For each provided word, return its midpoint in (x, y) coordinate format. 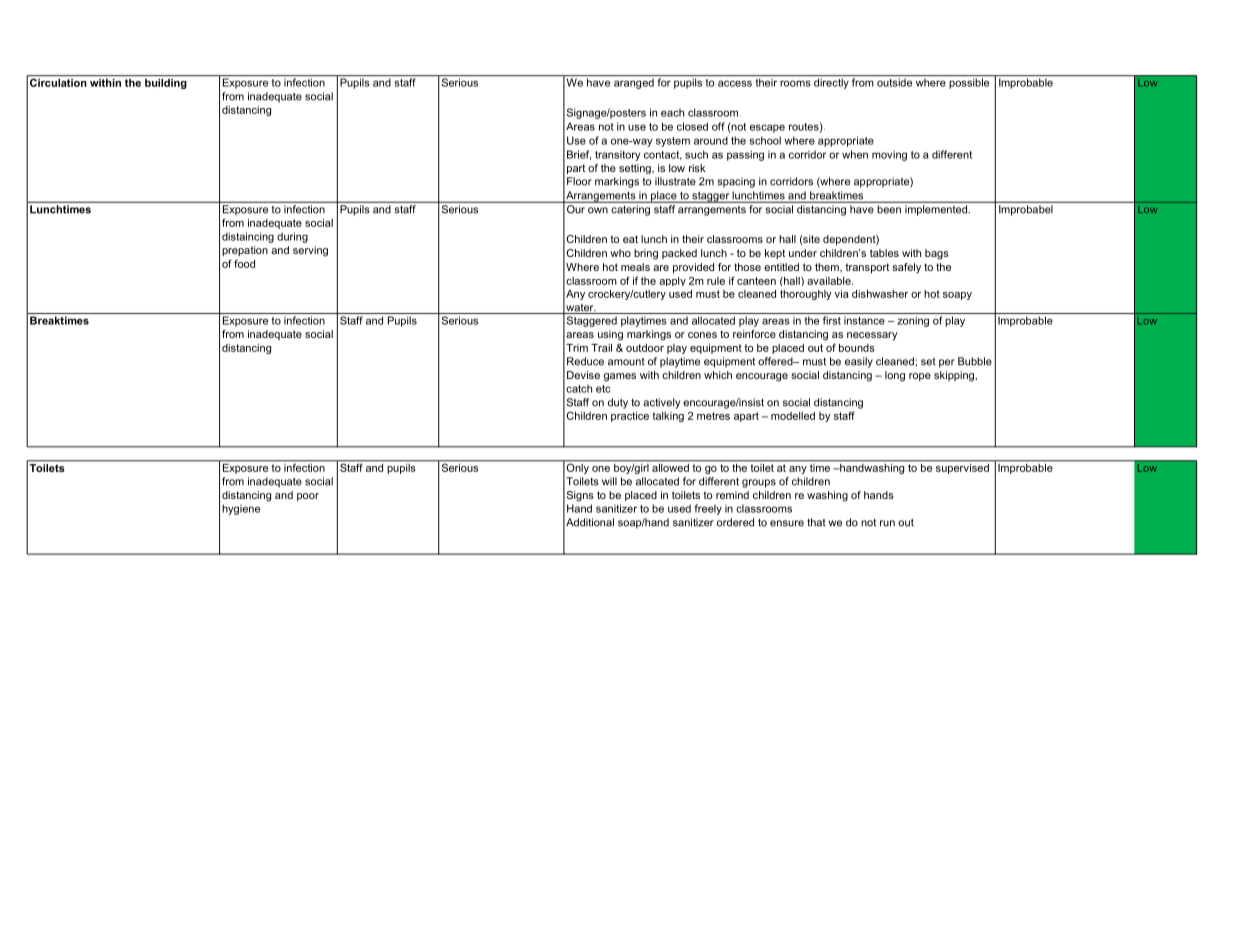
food (244, 263)
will (609, 481)
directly (831, 83)
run (887, 523)
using (610, 335)
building (166, 84)
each (672, 112)
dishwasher (880, 294)
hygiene (241, 509)
